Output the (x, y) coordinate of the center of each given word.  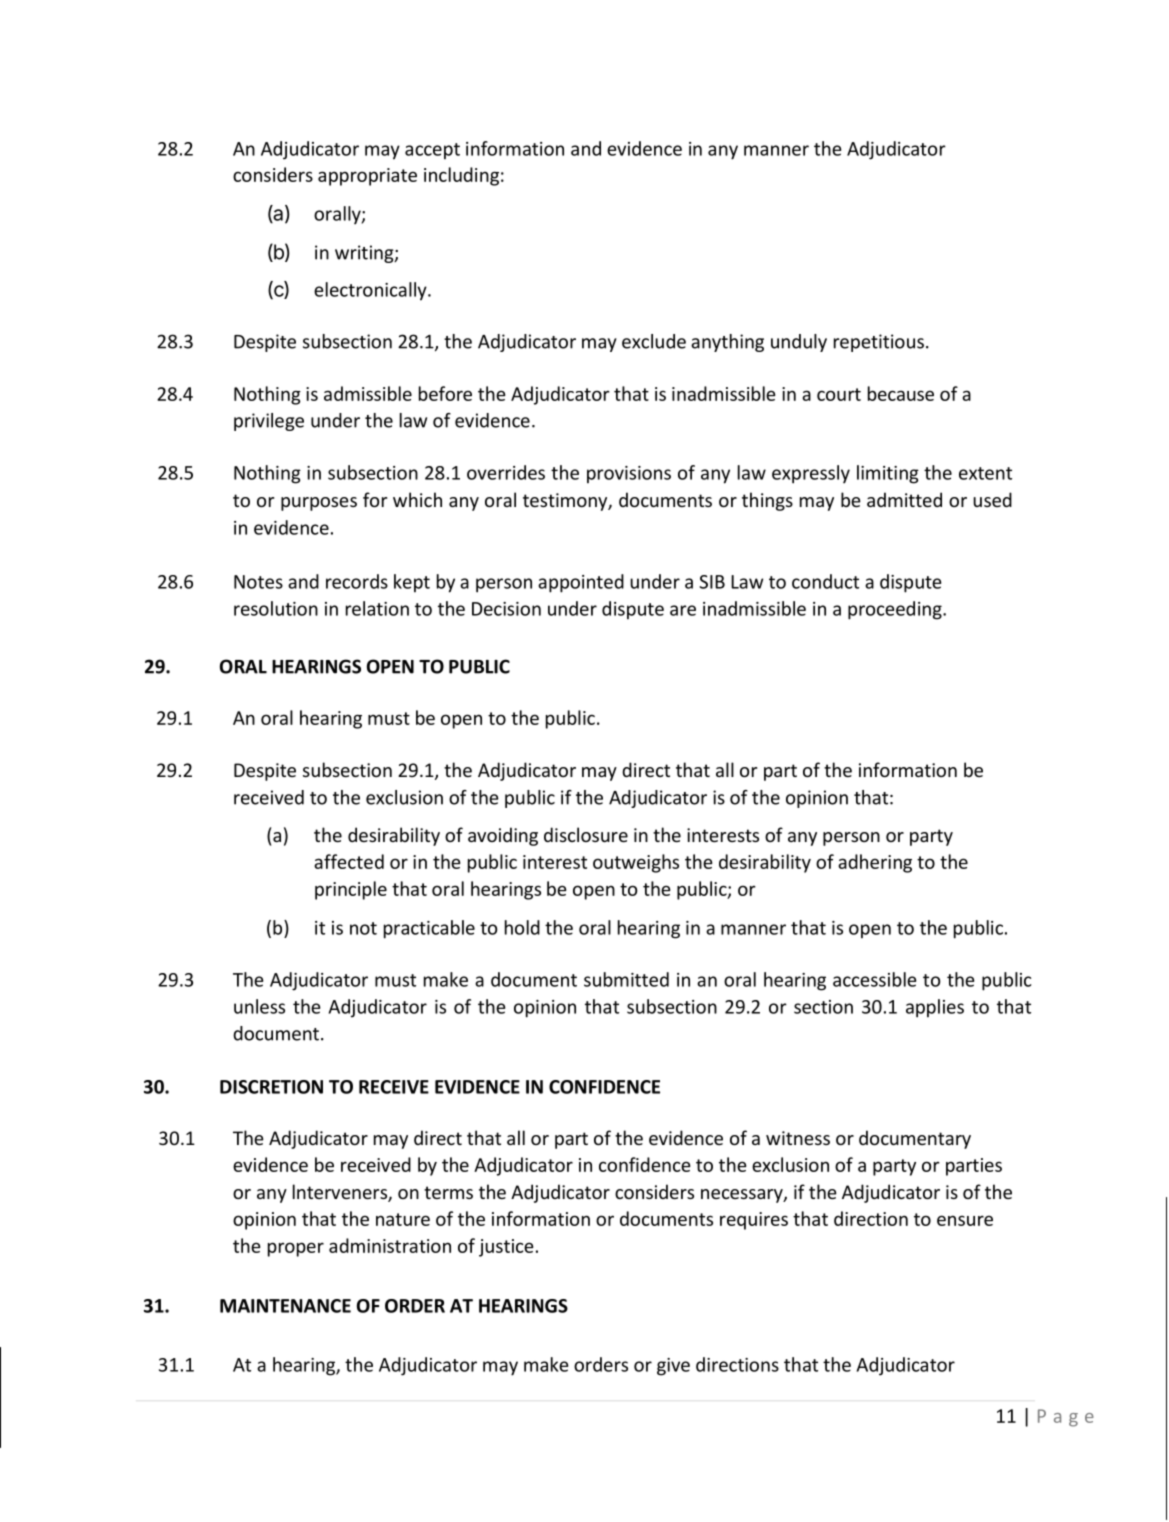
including (461, 176)
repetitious (879, 343)
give (673, 1367)
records (357, 581)
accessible (875, 979)
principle (351, 890)
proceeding (896, 610)
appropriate (367, 177)
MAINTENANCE (285, 1306)
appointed (581, 583)
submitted (626, 979)
